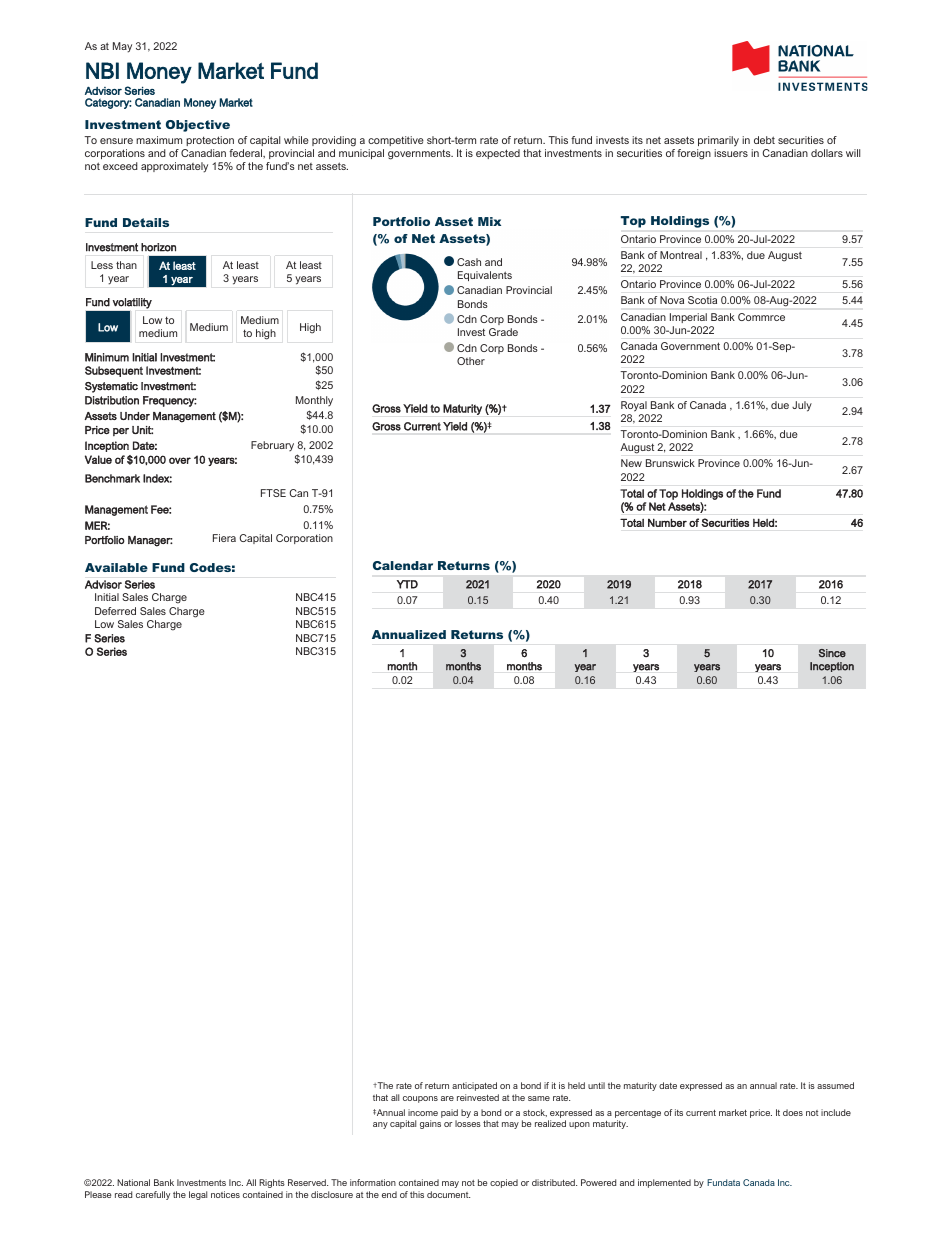 The width and height of the page is (952, 1233). What do you see at coordinates (114, 371) in the page?
I see `Subsequent` at bounding box center [114, 371].
